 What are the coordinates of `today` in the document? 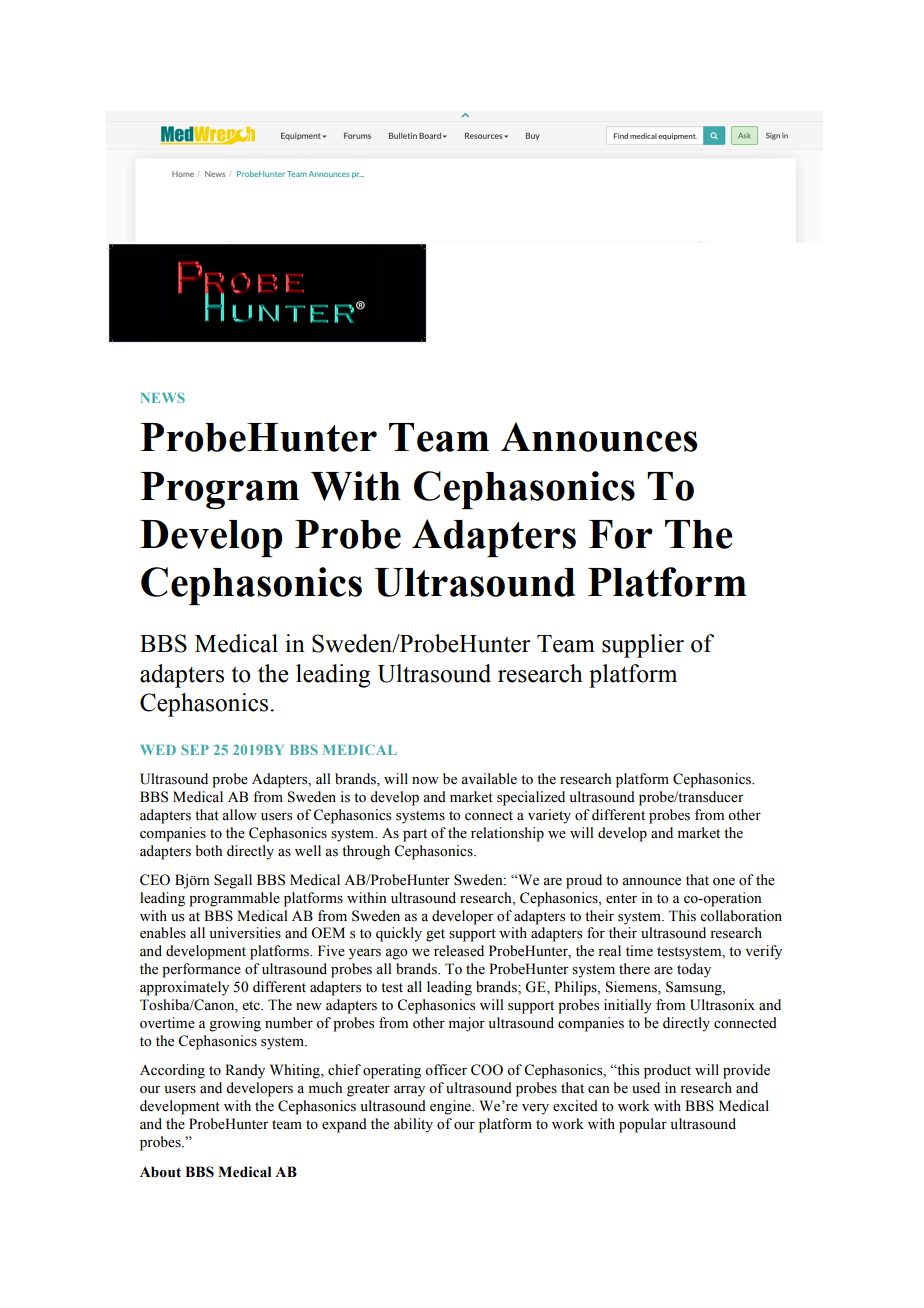 It's located at (694, 970).
